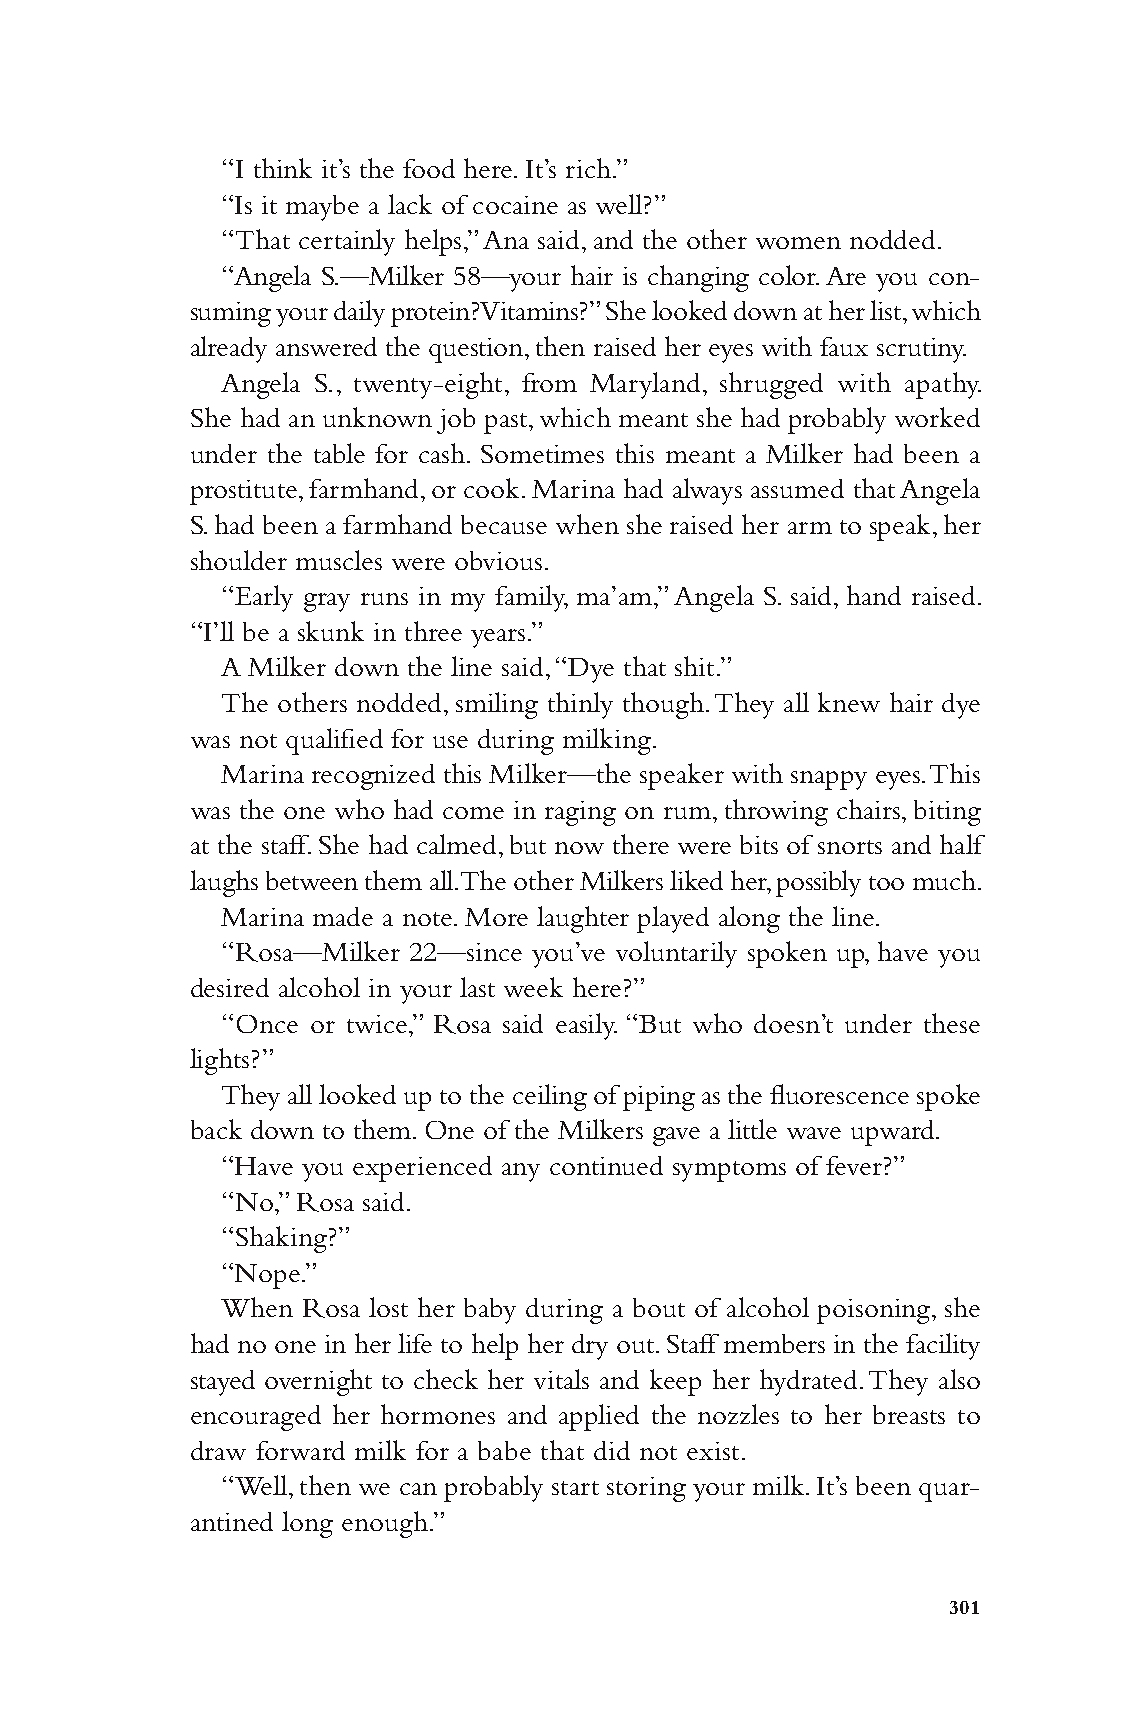 The width and height of the image is (1139, 1709). What do you see at coordinates (606, 1165) in the image?
I see `continued` at bounding box center [606, 1165].
